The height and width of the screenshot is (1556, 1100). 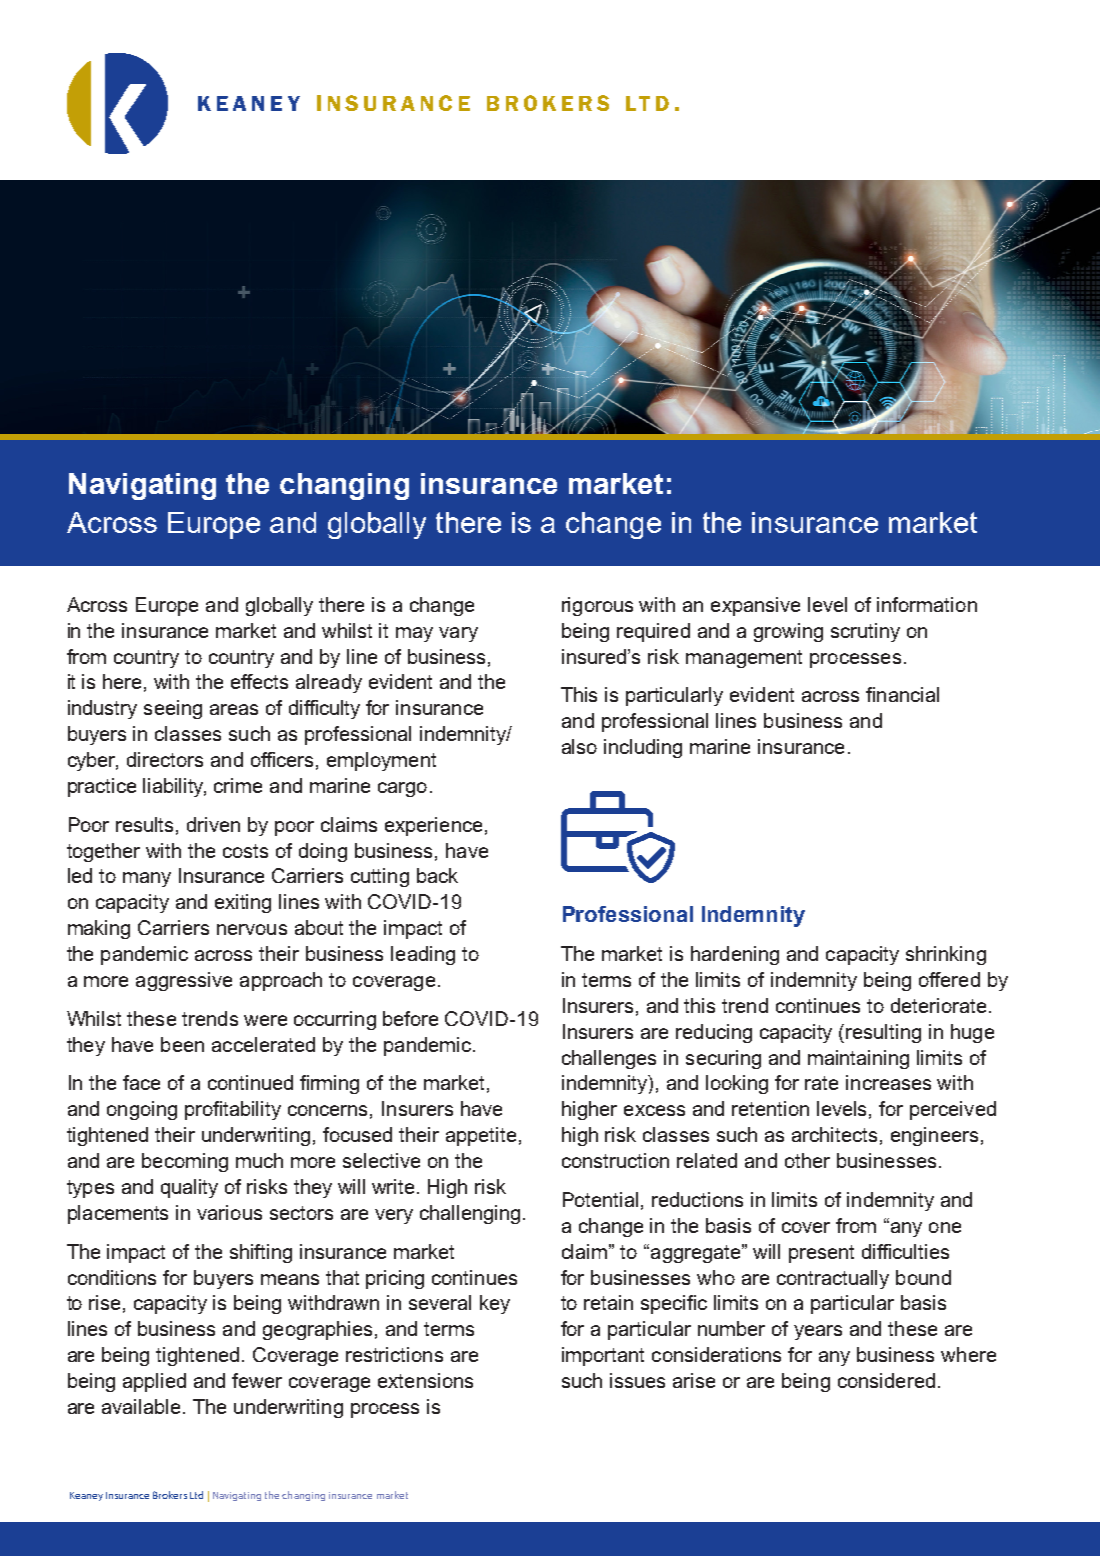 What do you see at coordinates (185, 1162) in the screenshot?
I see `becoming` at bounding box center [185, 1162].
